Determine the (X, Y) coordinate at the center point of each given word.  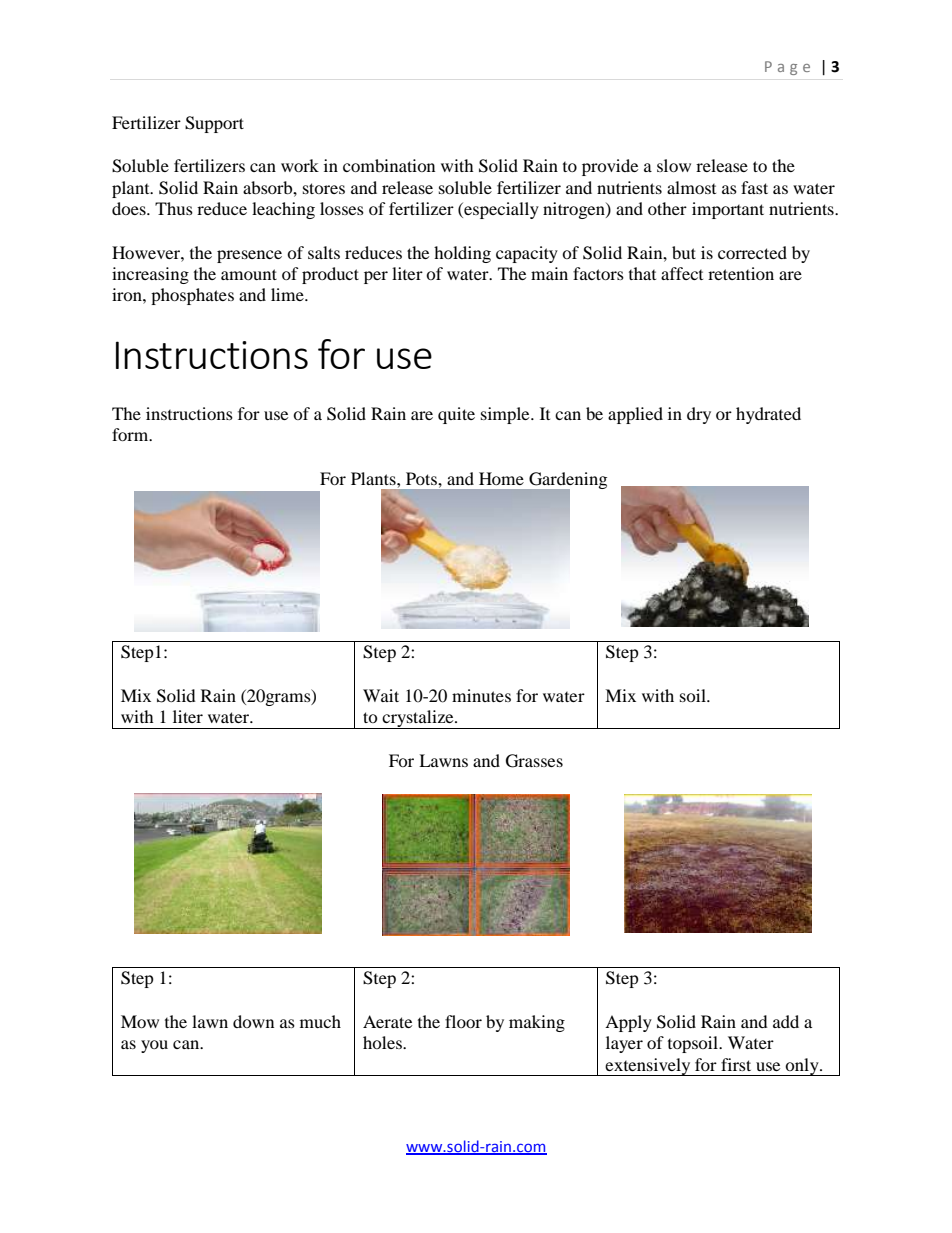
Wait (381, 695)
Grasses (534, 761)
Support (214, 124)
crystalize (418, 719)
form (131, 434)
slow (674, 165)
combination (389, 165)
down (253, 1021)
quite (456, 415)
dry (699, 415)
